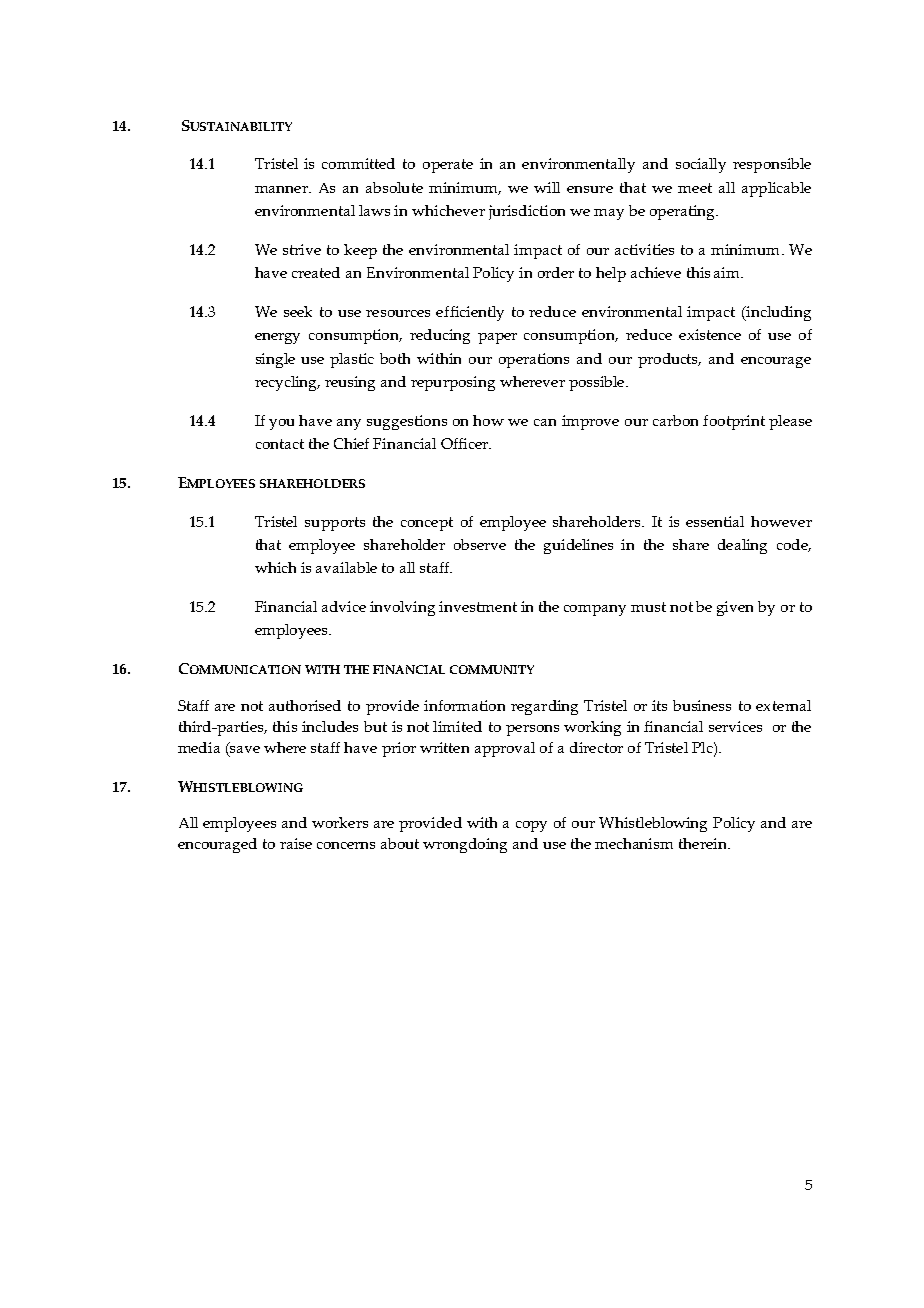 The width and height of the image is (924, 1308). Describe the element at coordinates (282, 189) in the image. I see `manner` at that location.
